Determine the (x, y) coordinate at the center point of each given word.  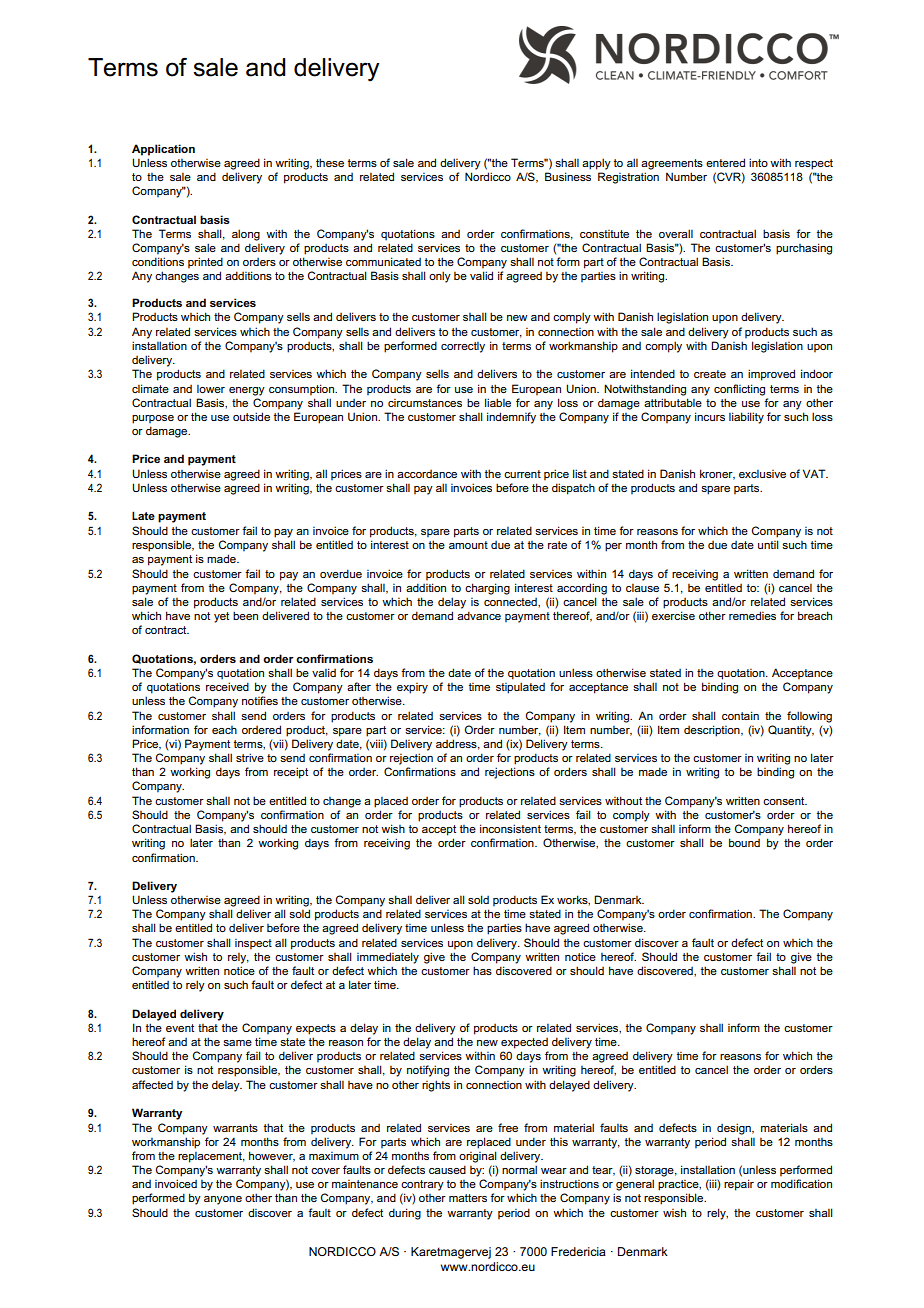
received (227, 686)
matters (468, 1198)
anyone (223, 1200)
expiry (412, 688)
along (246, 235)
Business (568, 176)
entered (725, 162)
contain (740, 715)
